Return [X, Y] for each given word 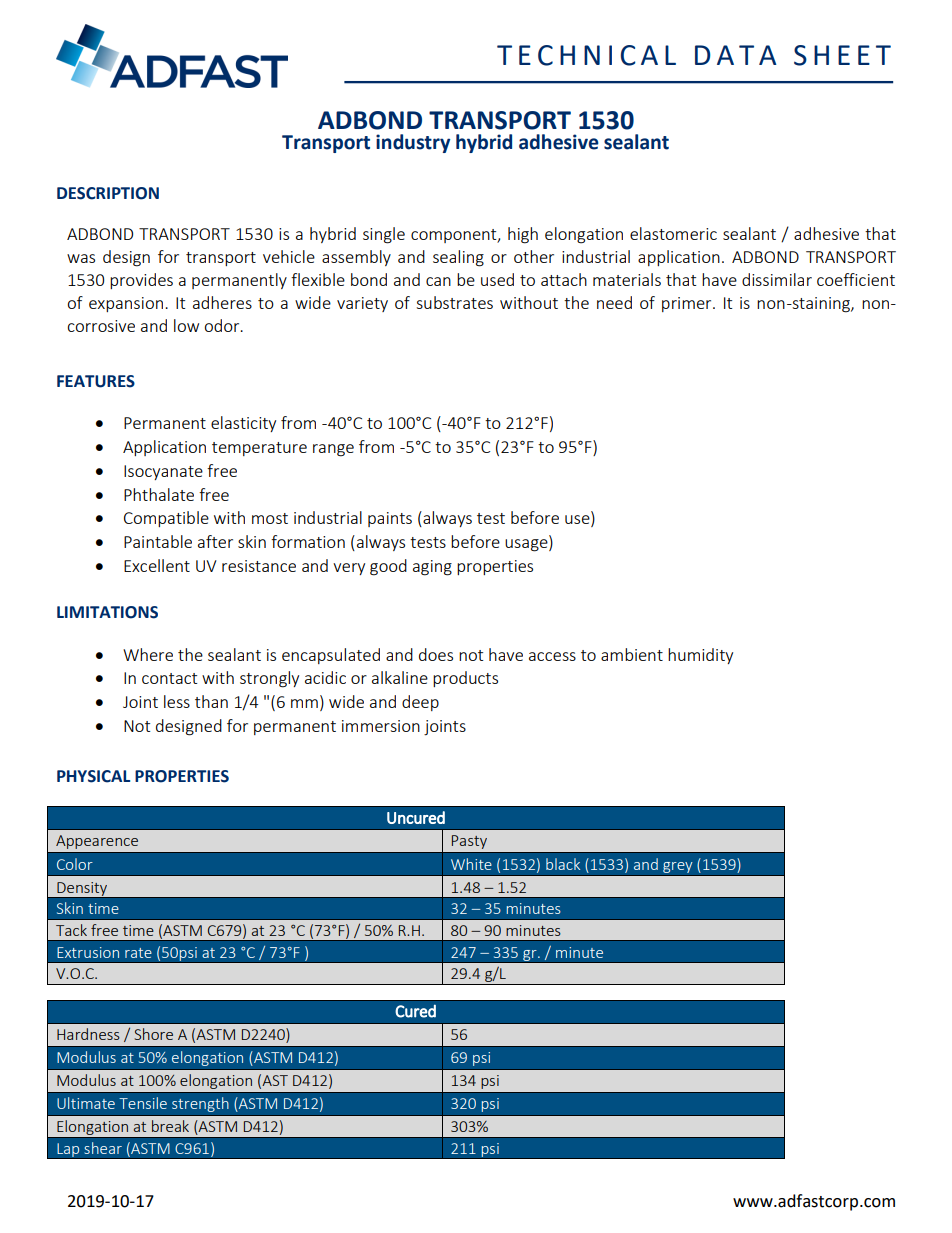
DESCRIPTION [108, 193]
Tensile [143, 1103]
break [170, 1126]
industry [413, 143]
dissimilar [777, 279]
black [563, 864]
